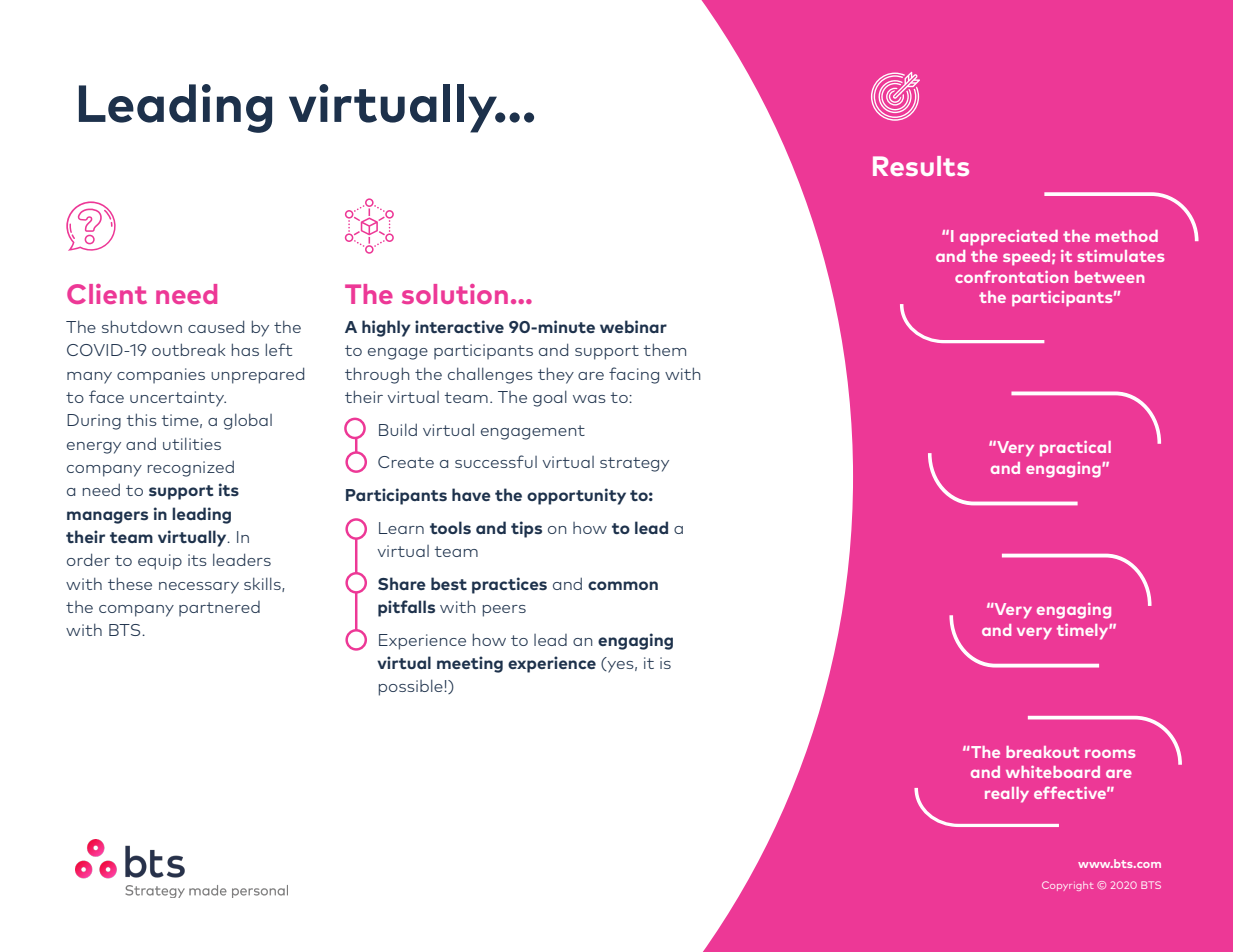  What do you see at coordinates (1007, 795) in the document?
I see `really` at bounding box center [1007, 795].
